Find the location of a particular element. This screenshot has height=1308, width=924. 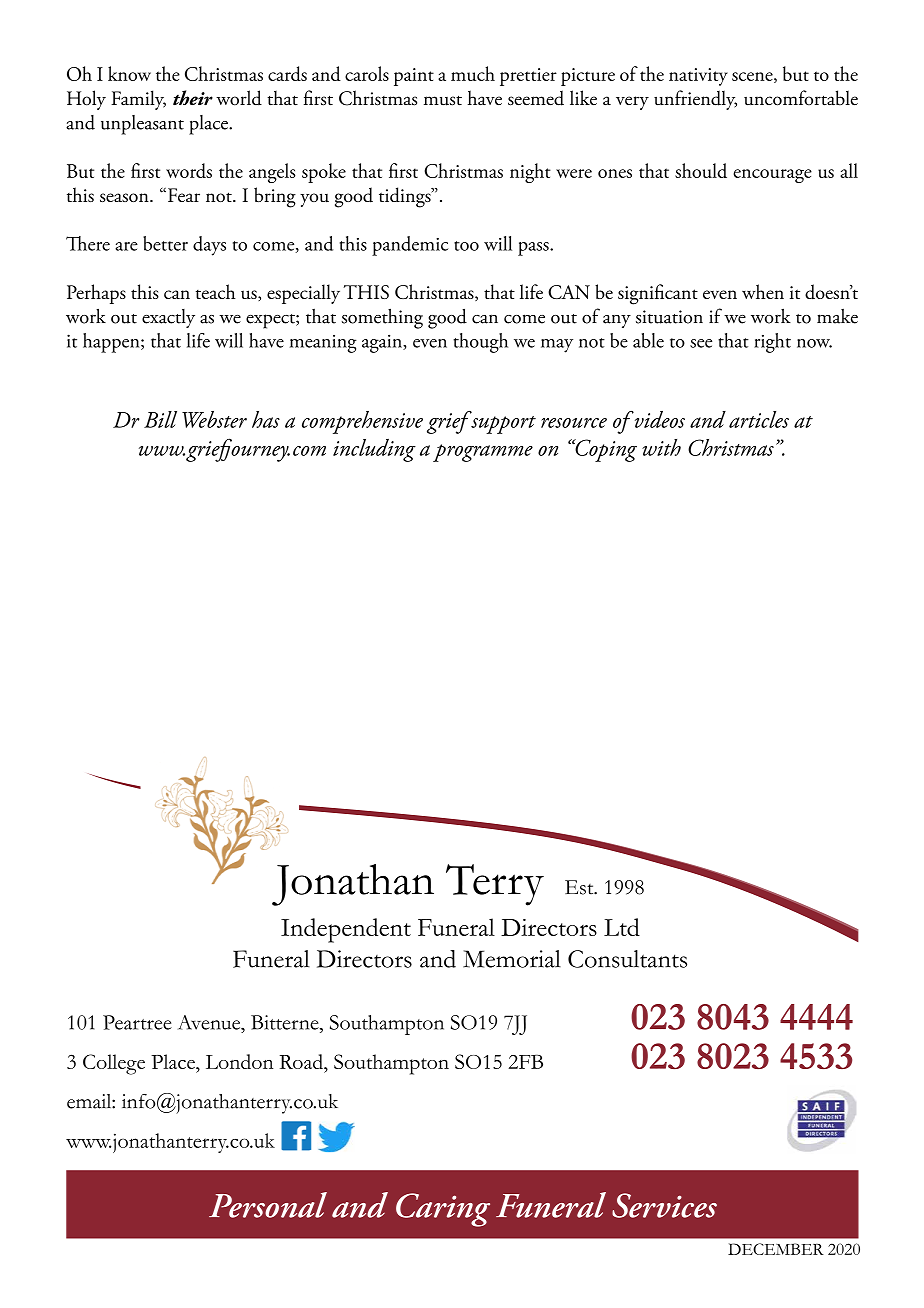

right is located at coordinates (772, 343).
